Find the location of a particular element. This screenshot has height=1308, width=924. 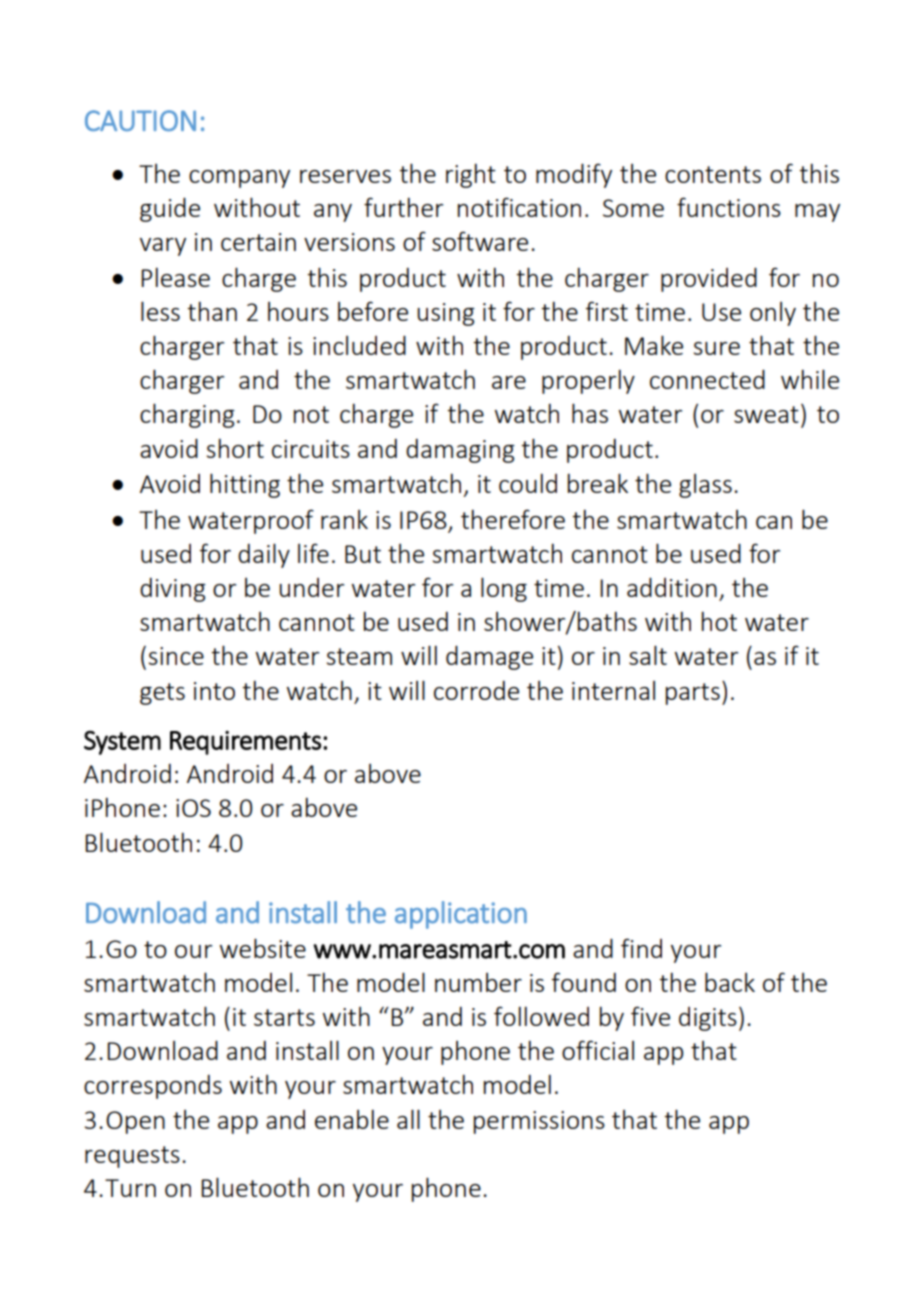

application is located at coordinates (461, 915).
